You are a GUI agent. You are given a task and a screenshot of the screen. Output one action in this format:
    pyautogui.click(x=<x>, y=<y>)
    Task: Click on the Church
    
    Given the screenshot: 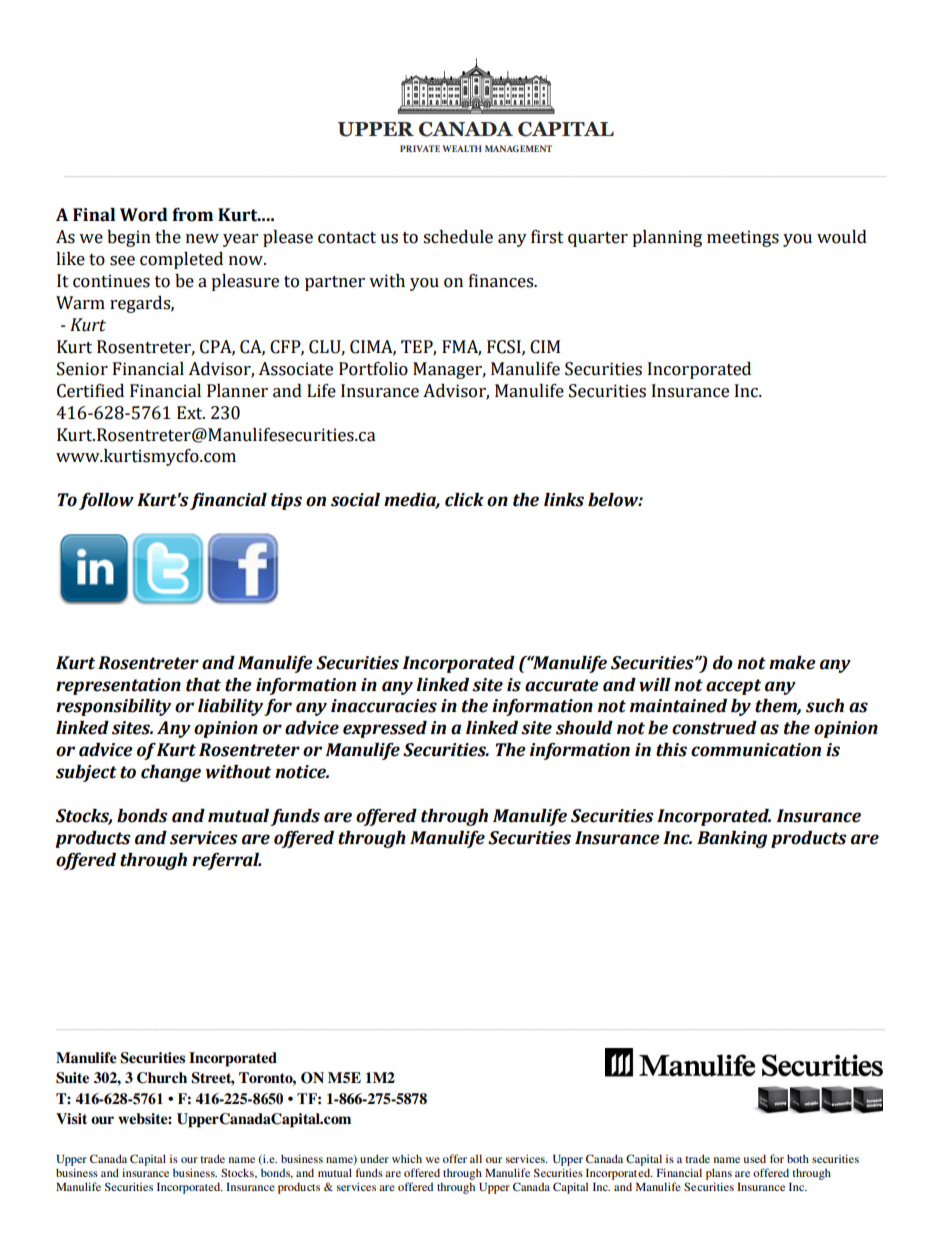 What is the action you would take?
    pyautogui.click(x=162, y=1078)
